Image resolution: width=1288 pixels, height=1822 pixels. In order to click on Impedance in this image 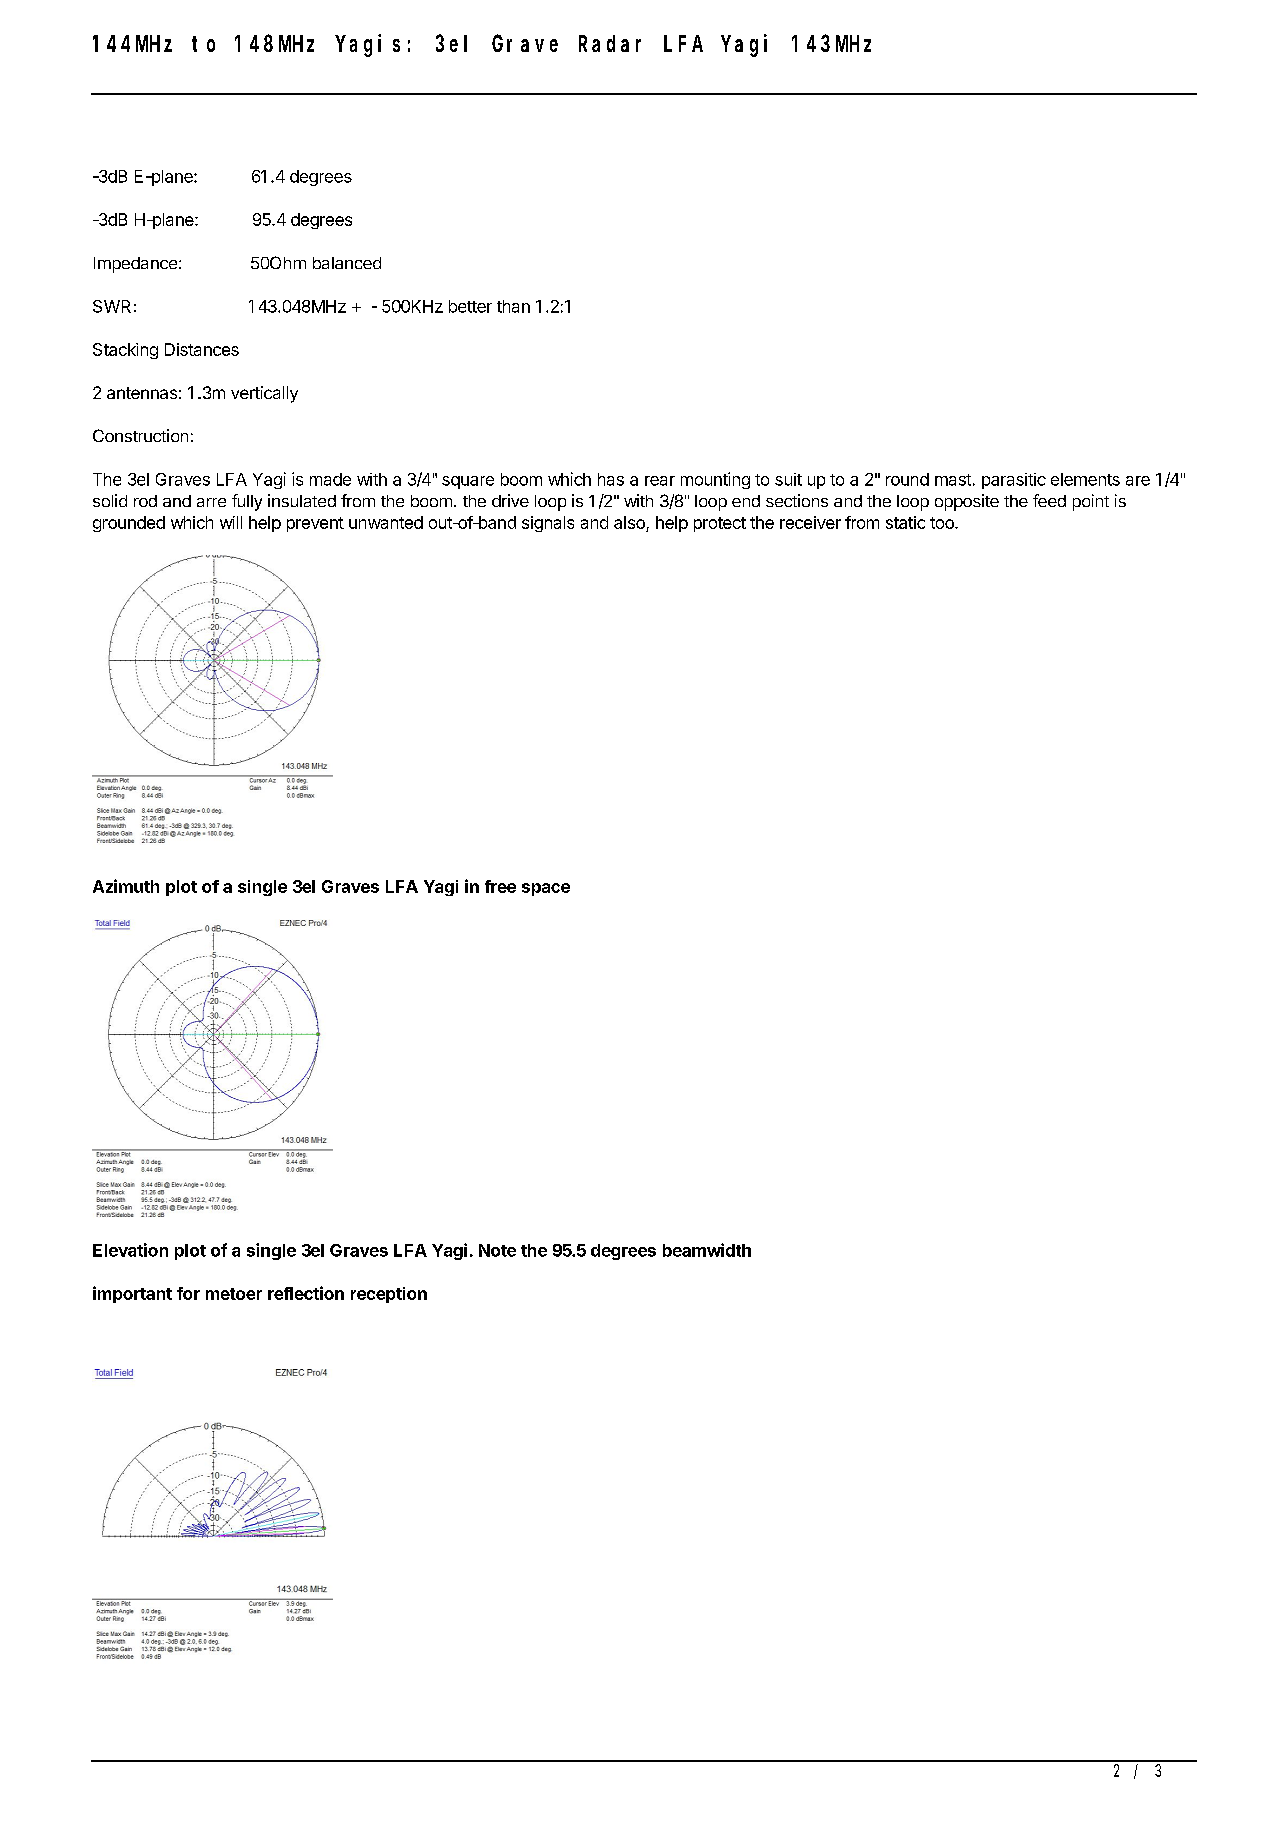, I will do `click(135, 265)`.
